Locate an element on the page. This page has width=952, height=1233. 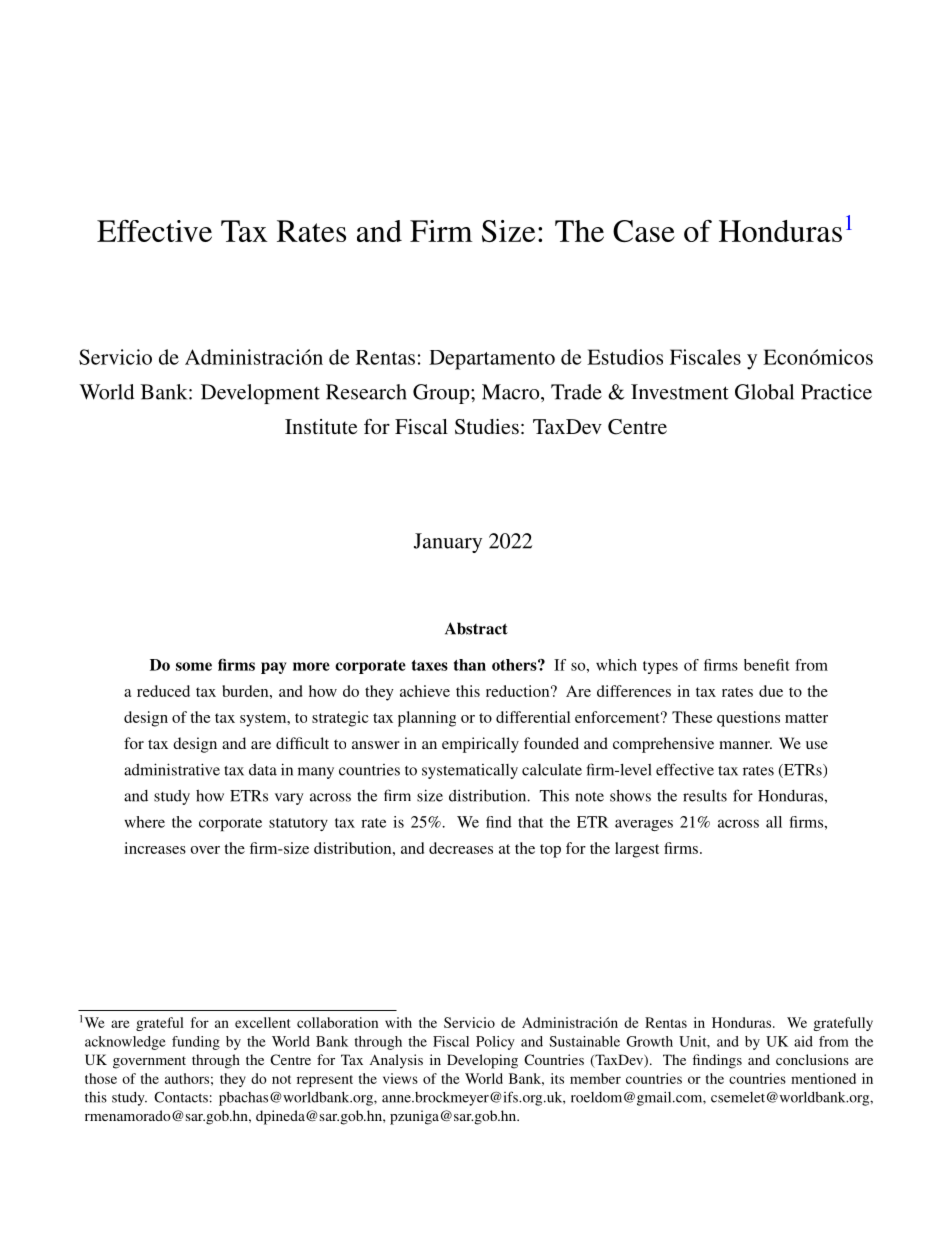
benefit is located at coordinates (767, 665).
